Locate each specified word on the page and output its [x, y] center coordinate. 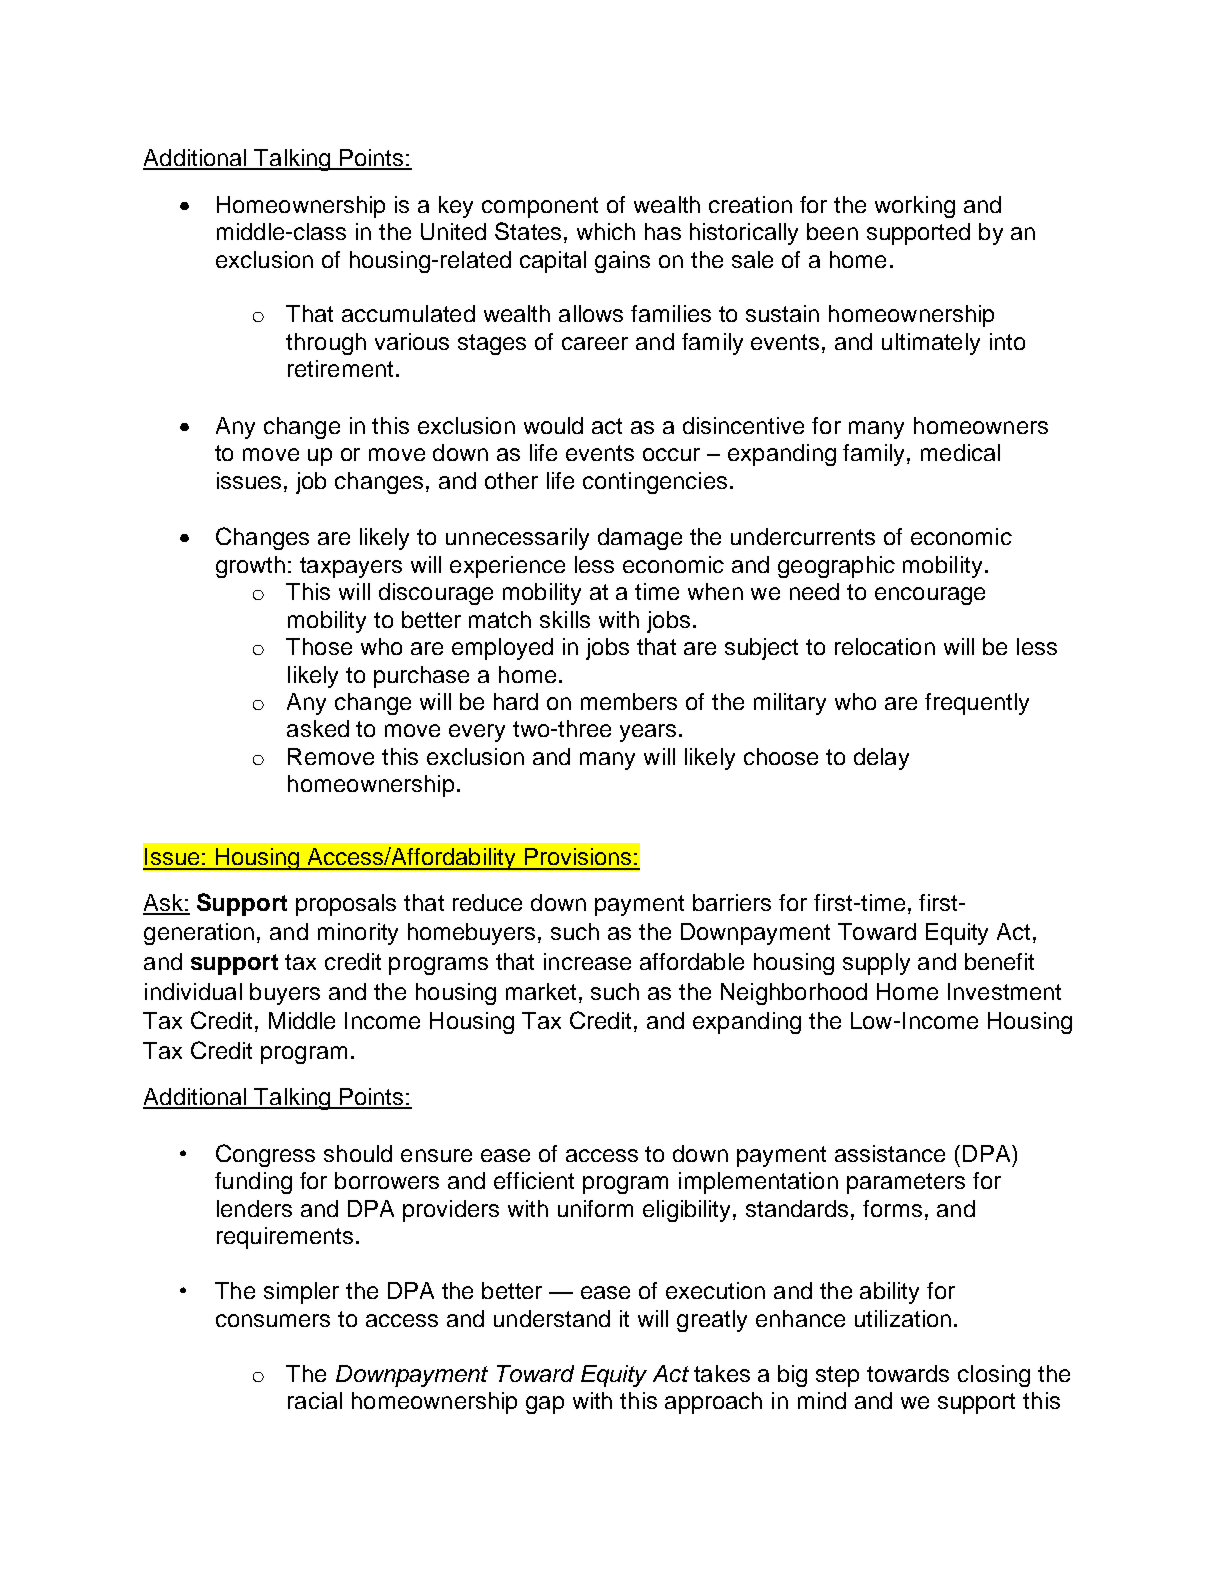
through [326, 344]
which [606, 231]
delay [881, 759]
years [648, 733]
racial [315, 1400]
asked [318, 728]
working [915, 207]
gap [545, 1405]
